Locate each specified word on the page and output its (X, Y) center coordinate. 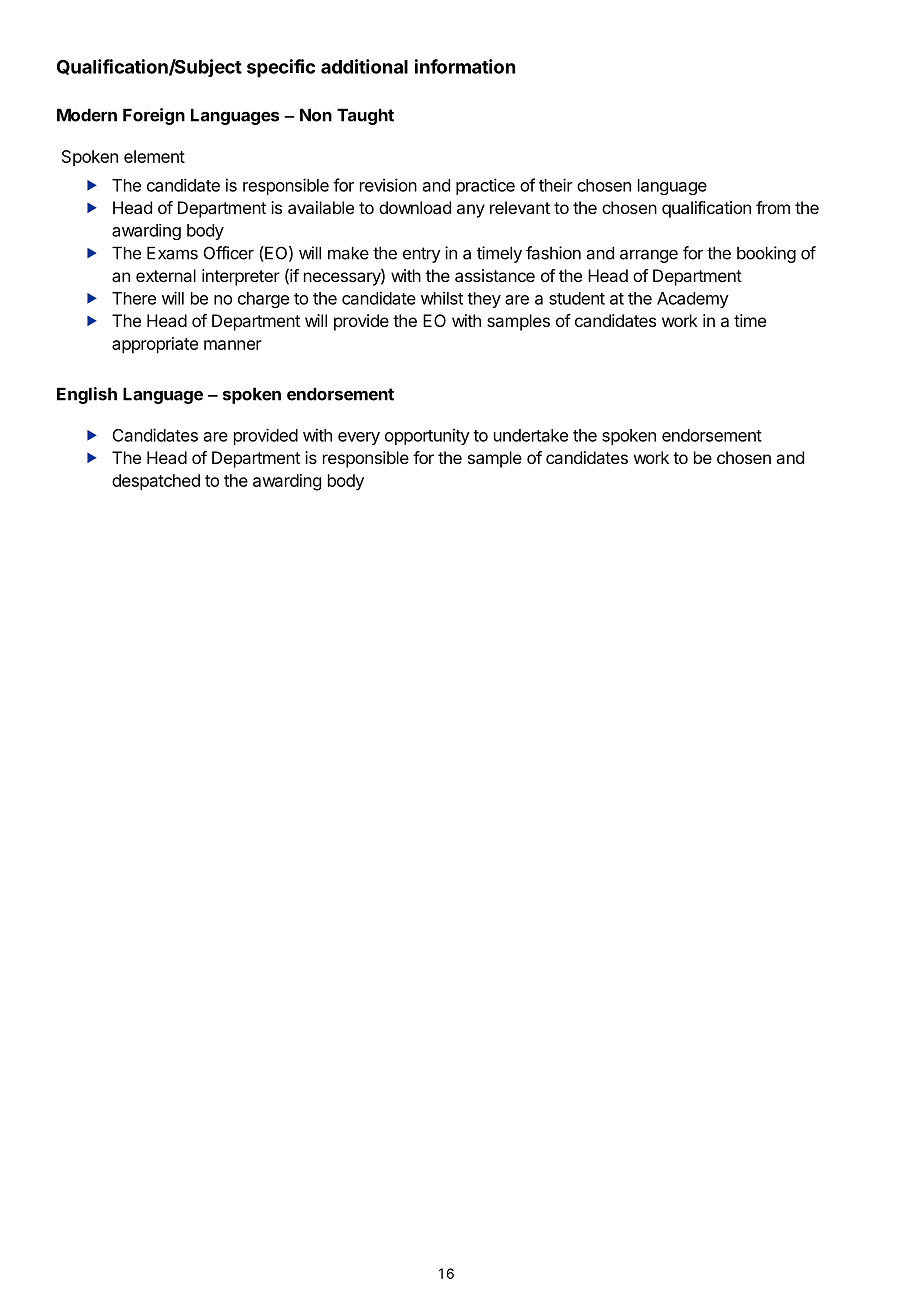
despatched (156, 482)
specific (281, 68)
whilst (442, 298)
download (415, 207)
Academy (693, 300)
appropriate (155, 345)
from (773, 207)
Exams (172, 253)
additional (364, 66)
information (465, 66)
